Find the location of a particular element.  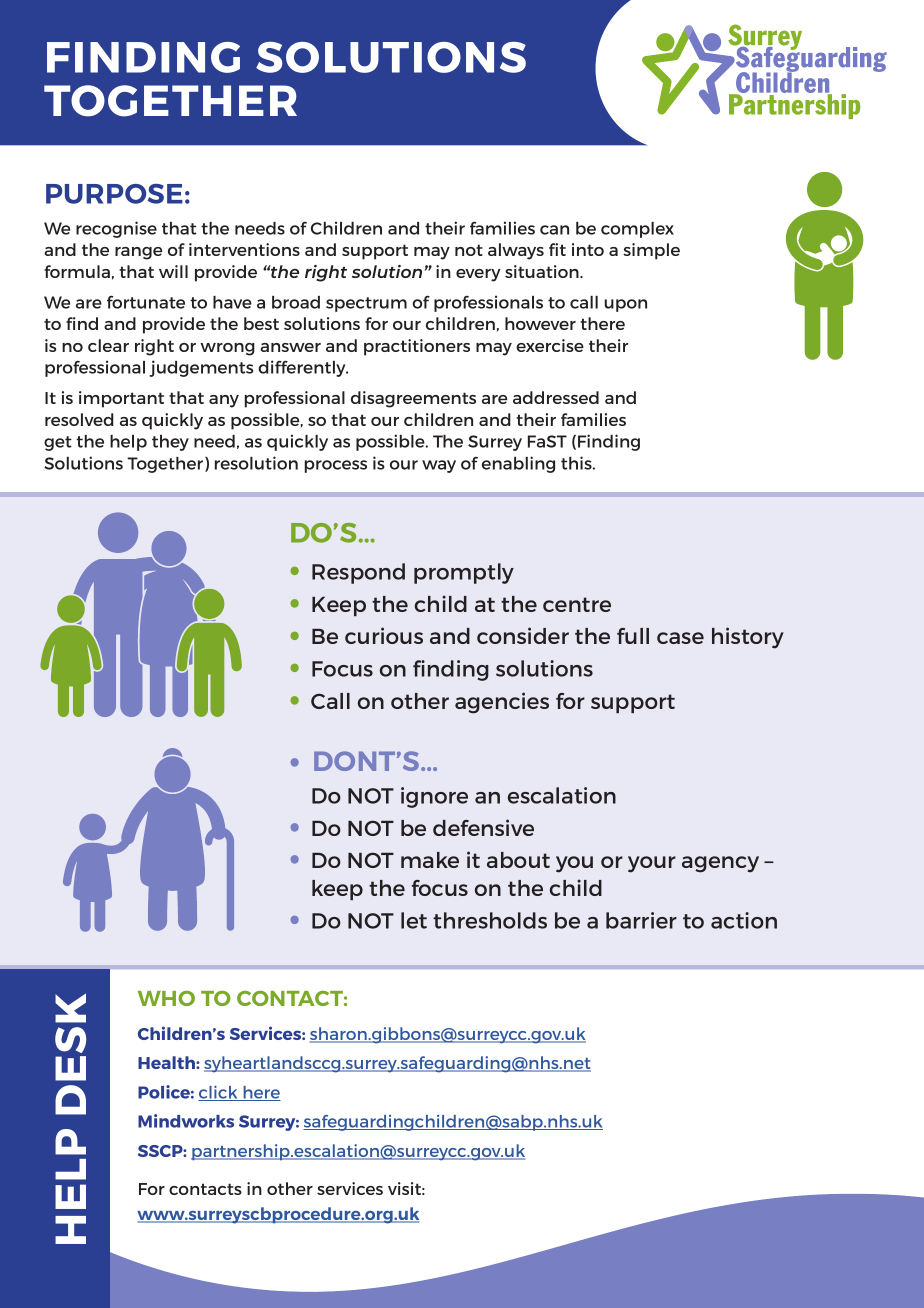

Respond is located at coordinates (358, 573).
